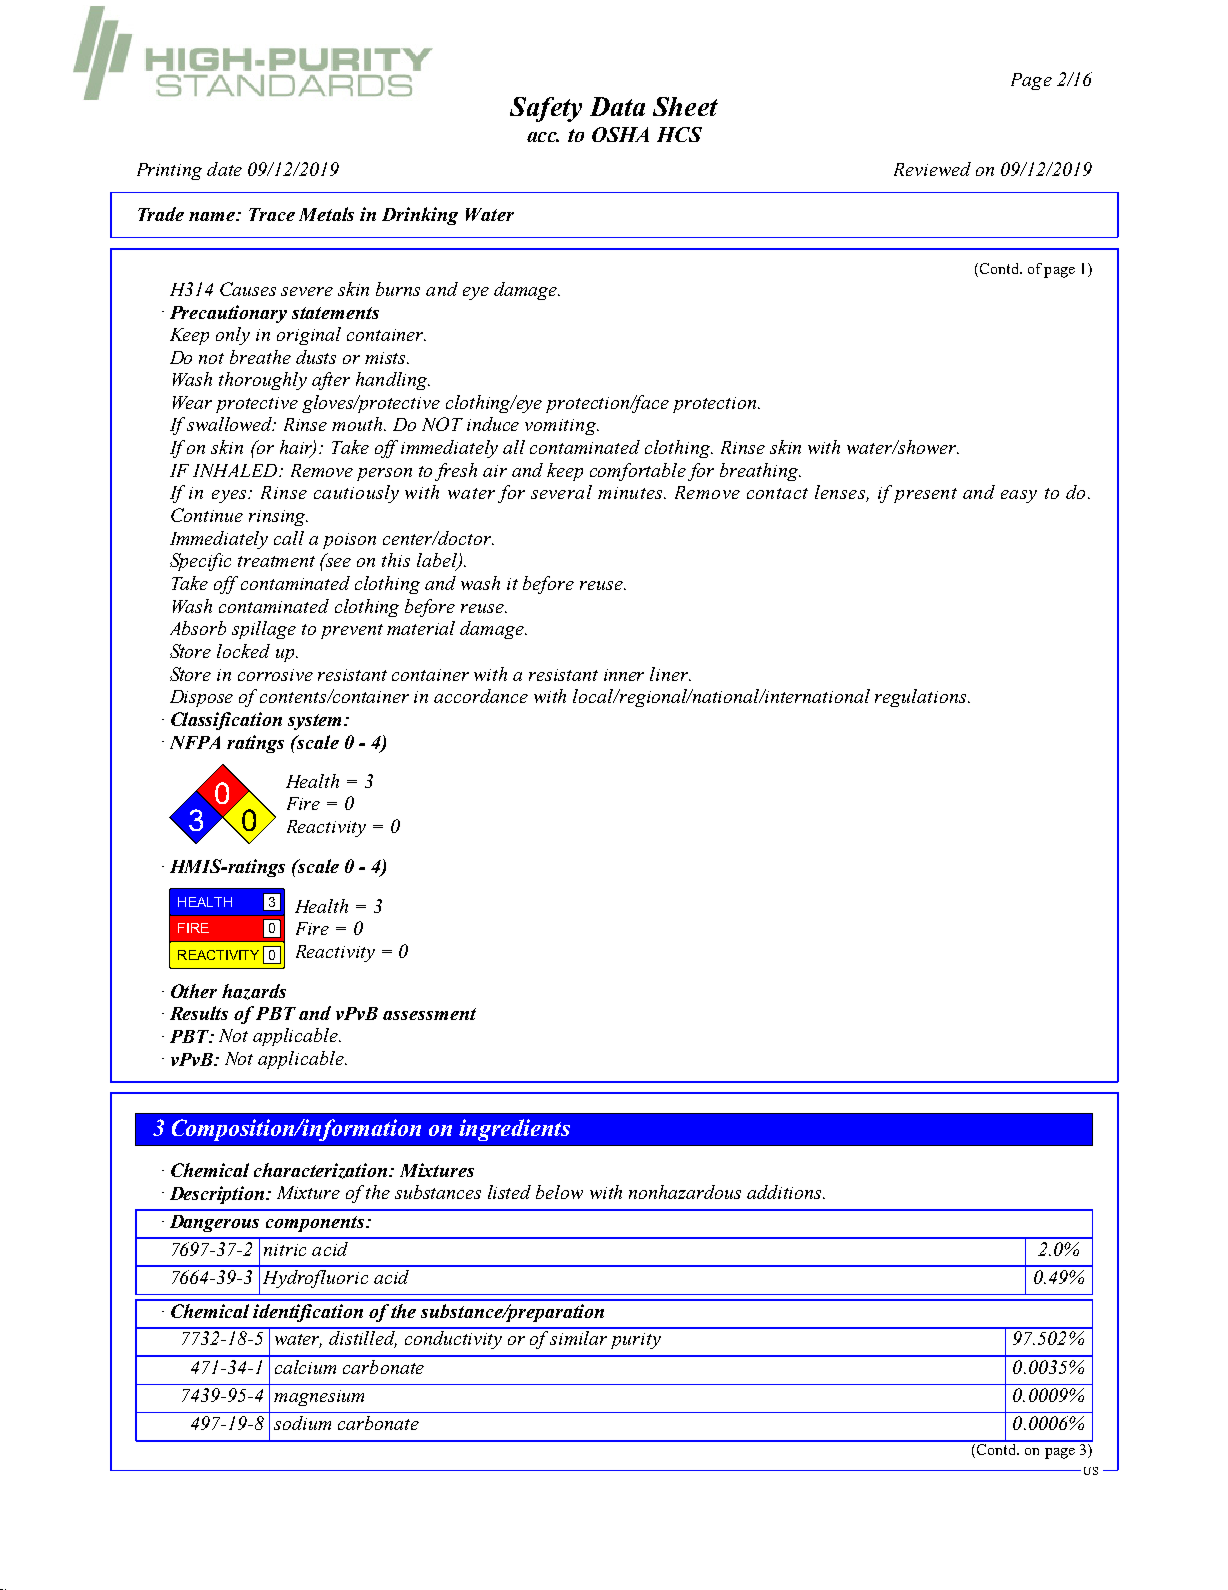 This document has height=1590, width=1228. I want to click on additions, so click(785, 1192).
